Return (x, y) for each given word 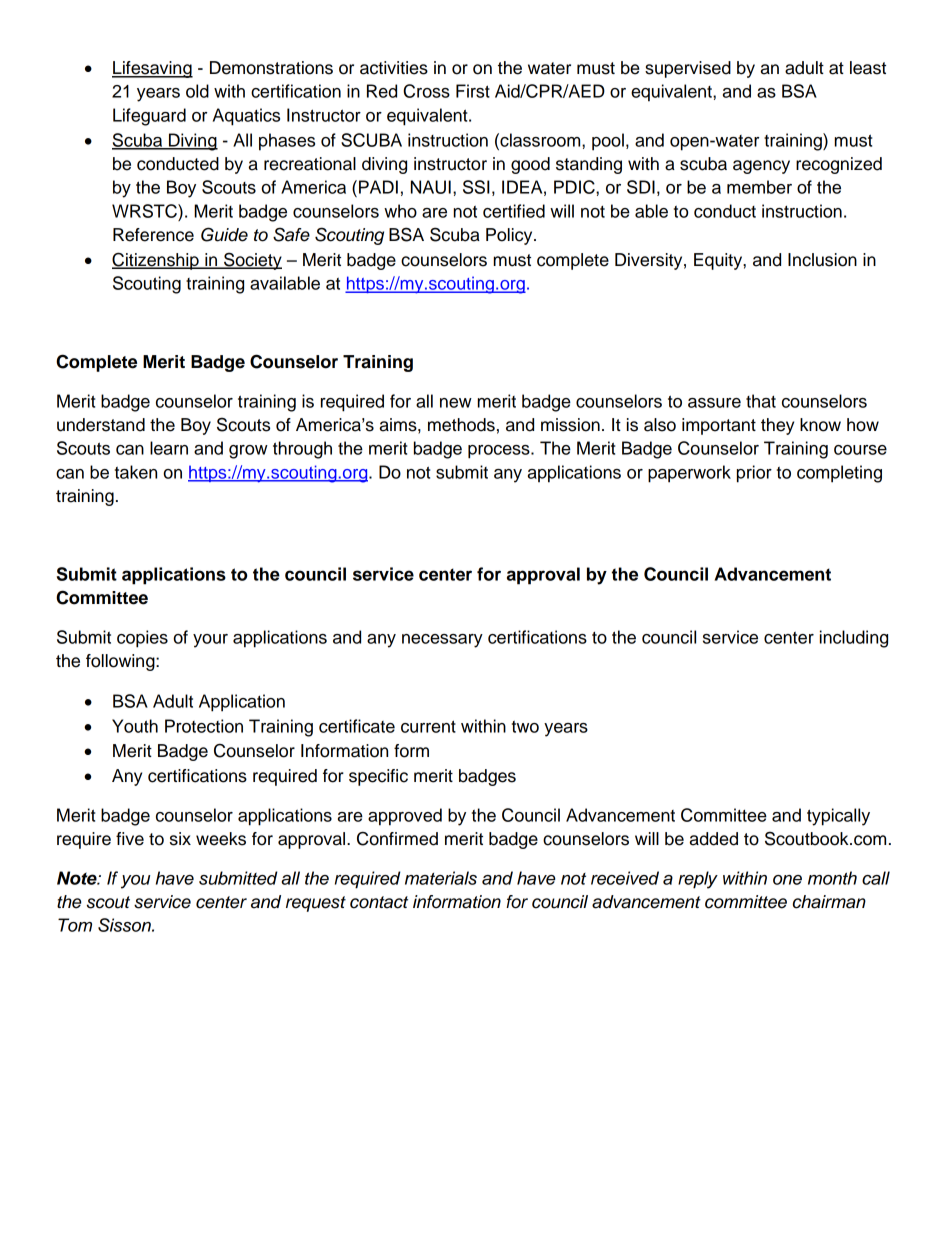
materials (441, 878)
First (473, 91)
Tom (75, 925)
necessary (442, 641)
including (854, 639)
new (456, 403)
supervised (688, 69)
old (197, 91)
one (787, 880)
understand (101, 425)
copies (142, 639)
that (761, 401)
